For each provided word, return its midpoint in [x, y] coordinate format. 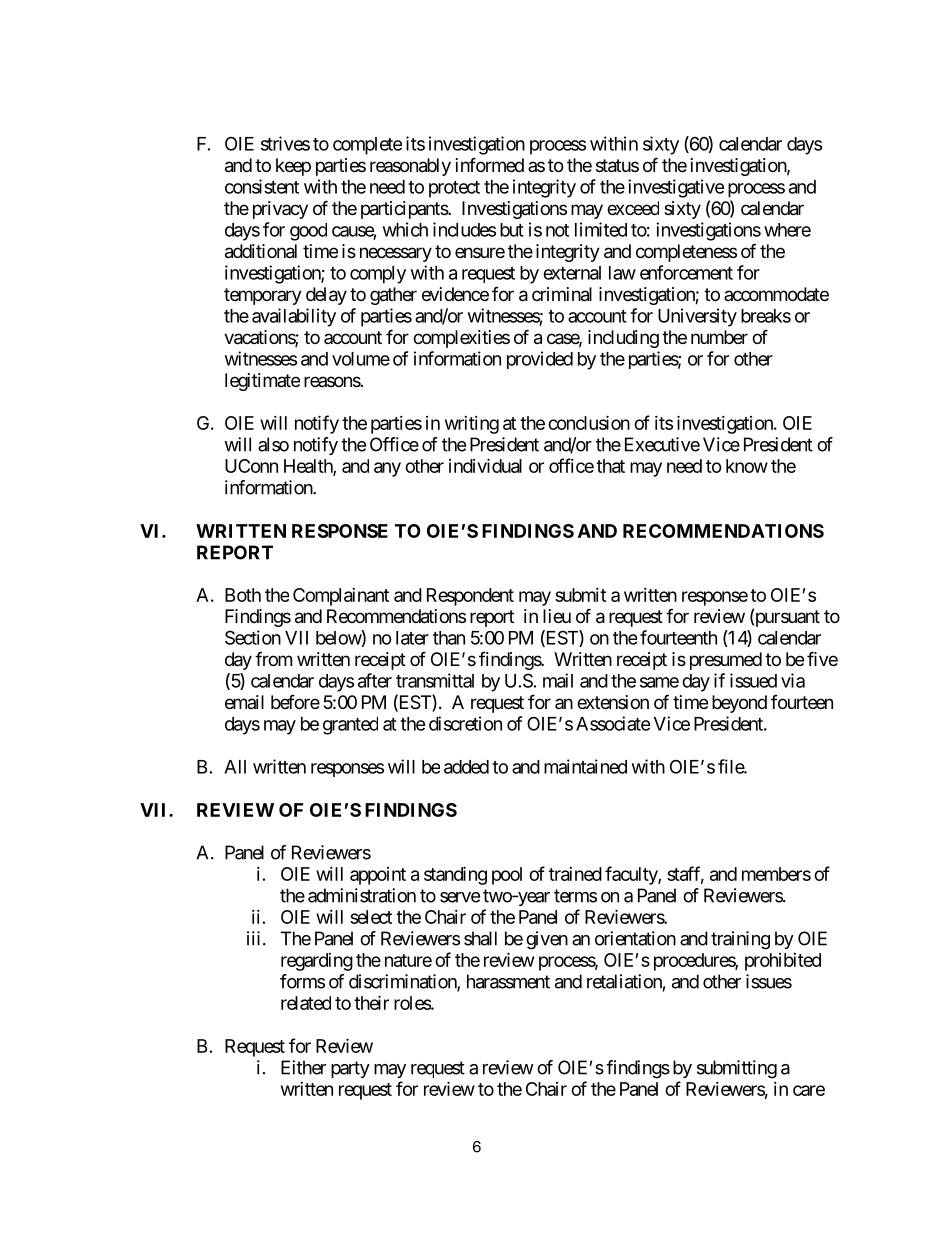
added [466, 767]
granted [350, 726]
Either [303, 1067]
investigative [676, 188]
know [747, 466]
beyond [739, 704]
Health [309, 467]
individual [485, 465]
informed [490, 164]
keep [293, 167]
